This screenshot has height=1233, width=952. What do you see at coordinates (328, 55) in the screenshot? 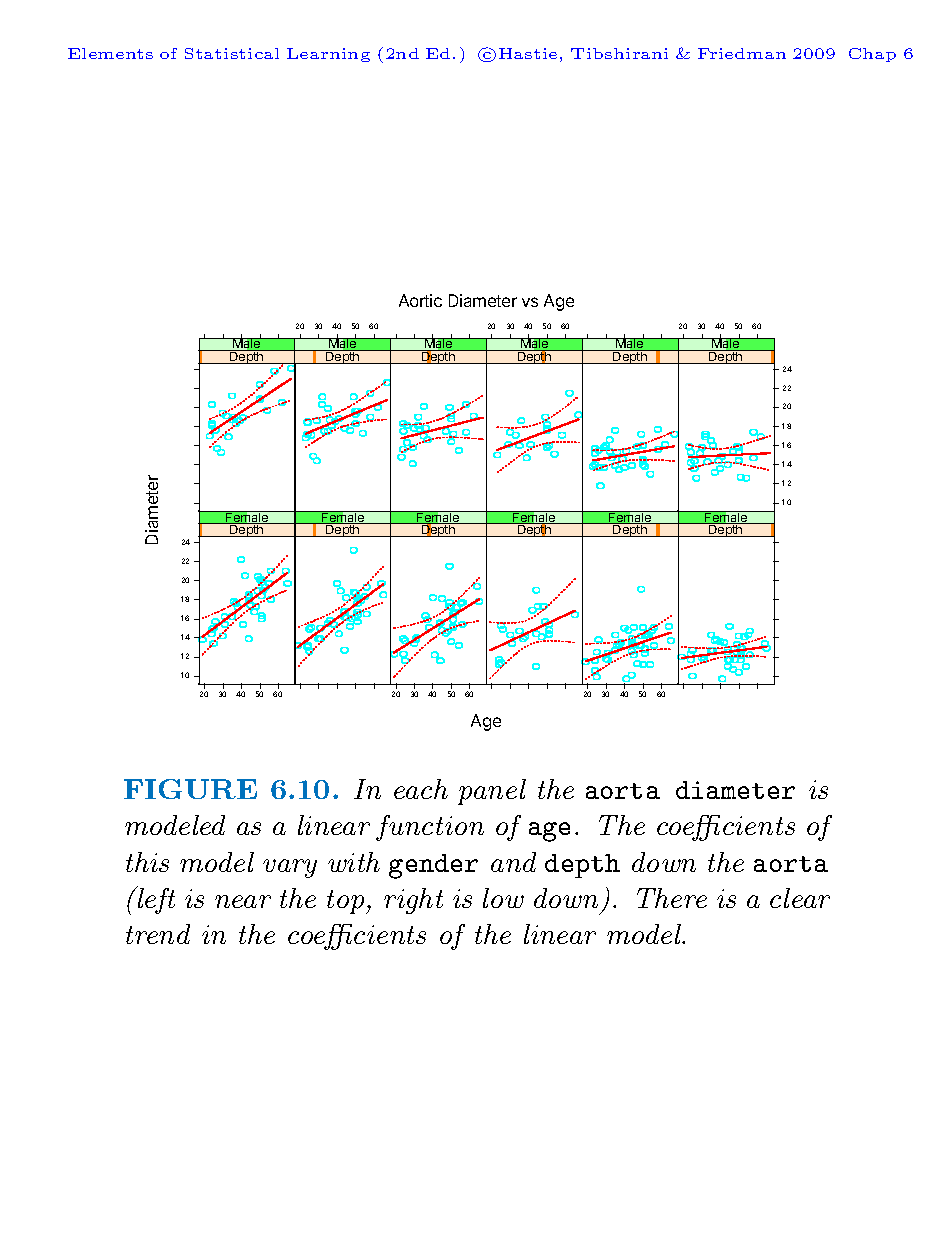
I see `Learning` at bounding box center [328, 55].
